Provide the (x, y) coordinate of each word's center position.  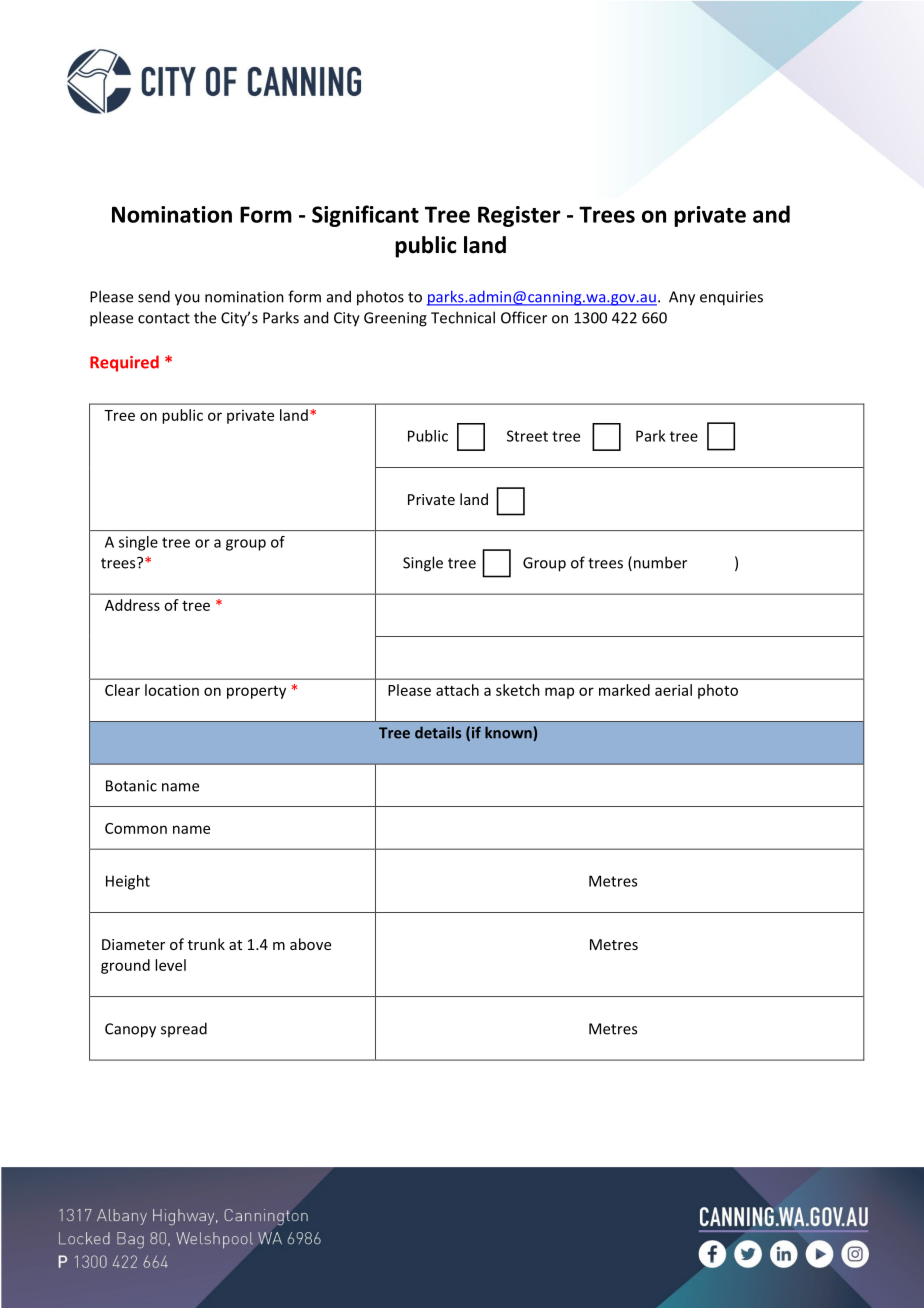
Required (124, 363)
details (438, 732)
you (187, 300)
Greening (395, 319)
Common (136, 828)
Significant (365, 216)
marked (624, 690)
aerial (673, 690)
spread (184, 1029)
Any (682, 298)
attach (457, 690)
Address (132, 605)
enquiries (731, 298)
